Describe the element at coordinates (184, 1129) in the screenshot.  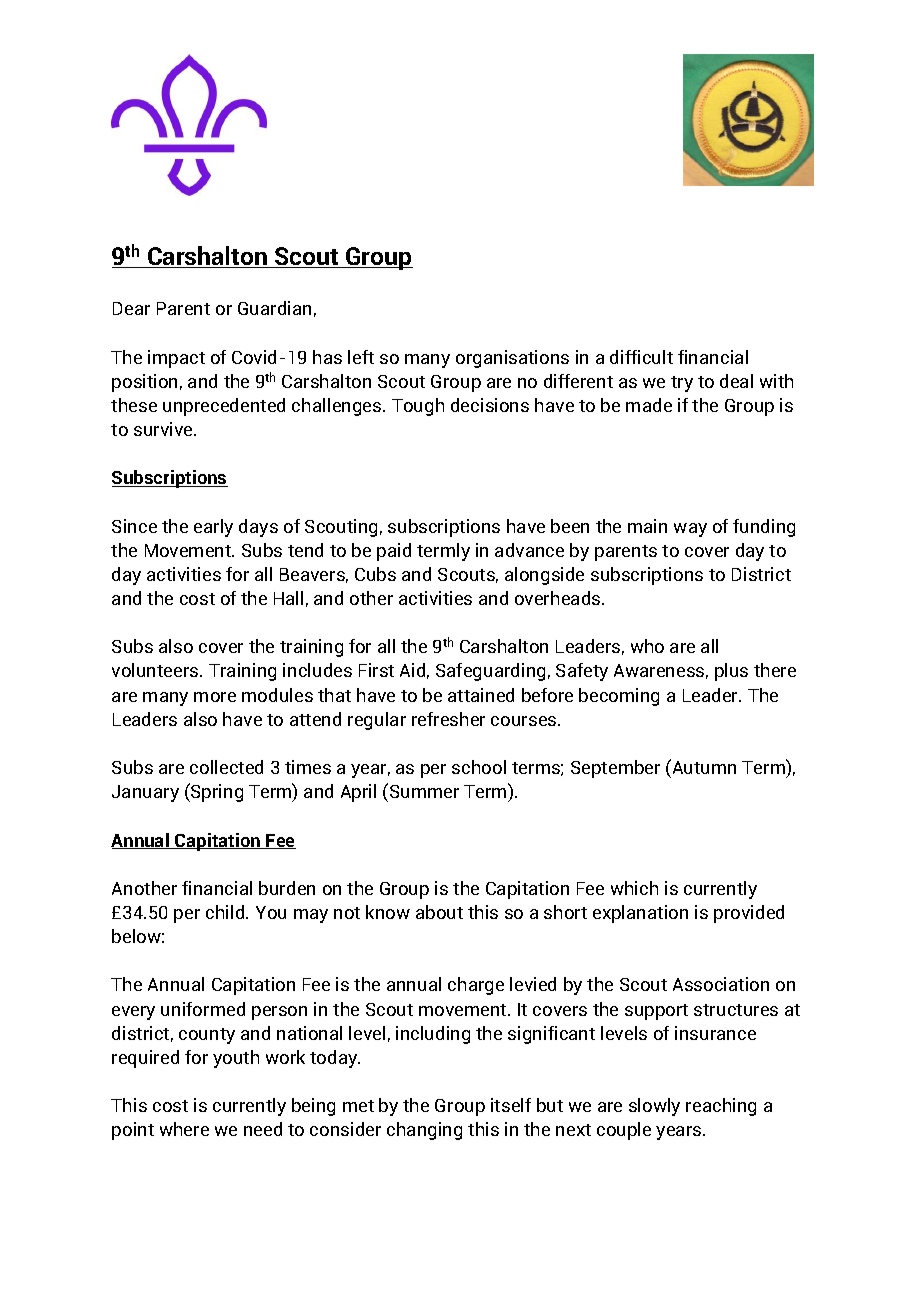
I see `where` at that location.
